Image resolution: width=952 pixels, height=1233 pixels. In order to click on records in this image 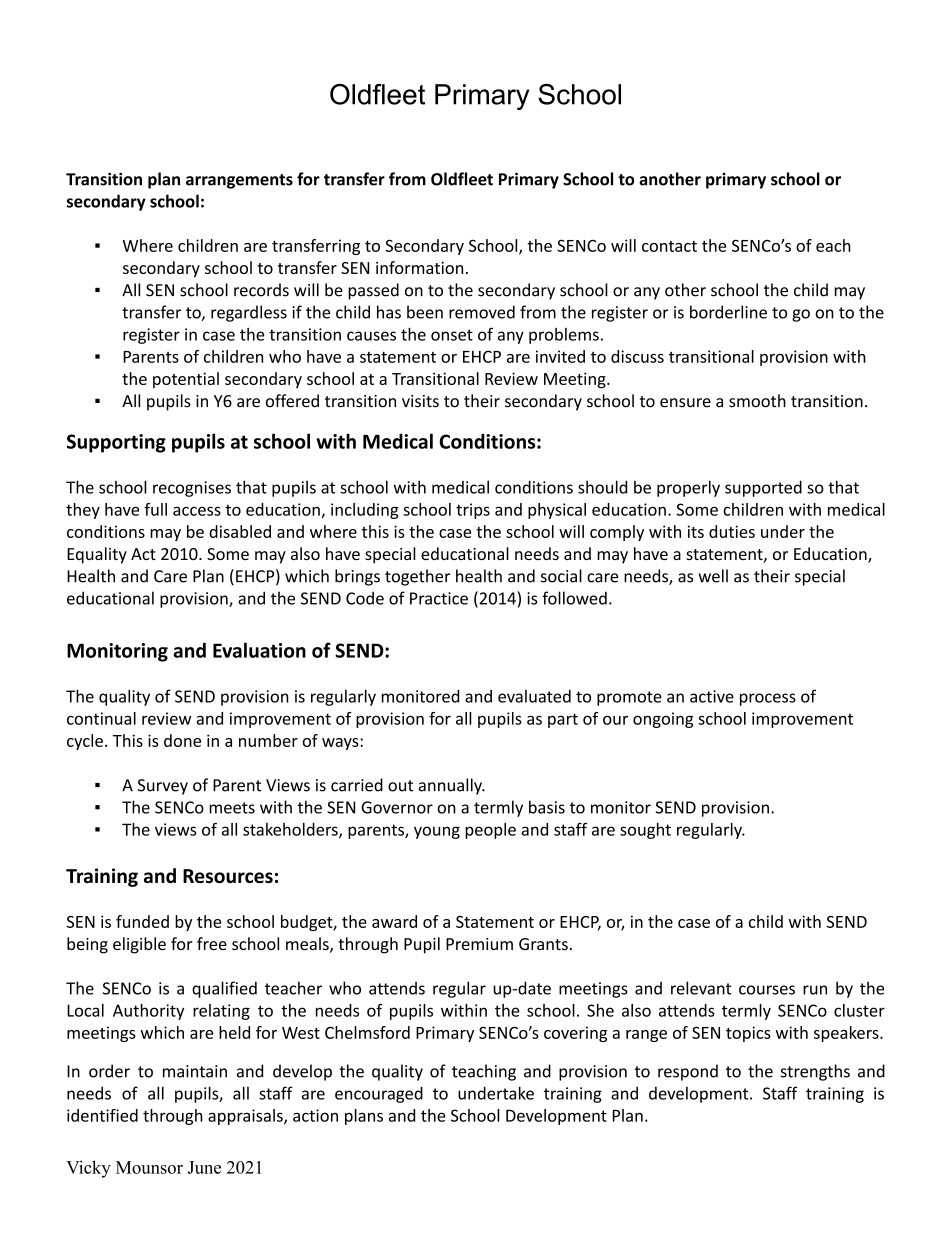, I will do `click(261, 290)`.
